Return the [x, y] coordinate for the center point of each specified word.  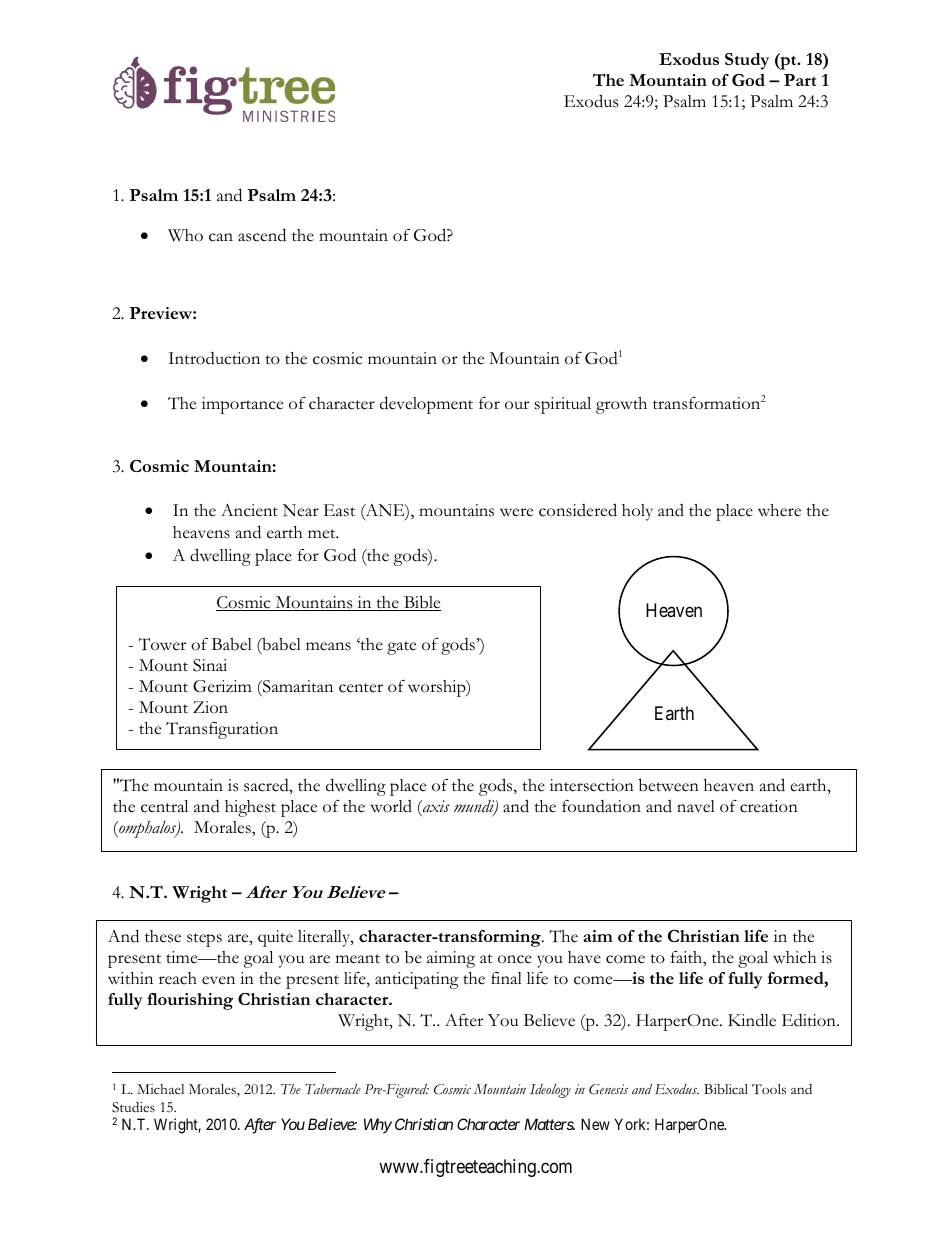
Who [185, 235]
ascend [262, 235]
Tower [162, 644]
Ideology [550, 1091]
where [779, 510]
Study [747, 61]
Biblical [726, 1089]
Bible [421, 603]
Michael [160, 1089]
